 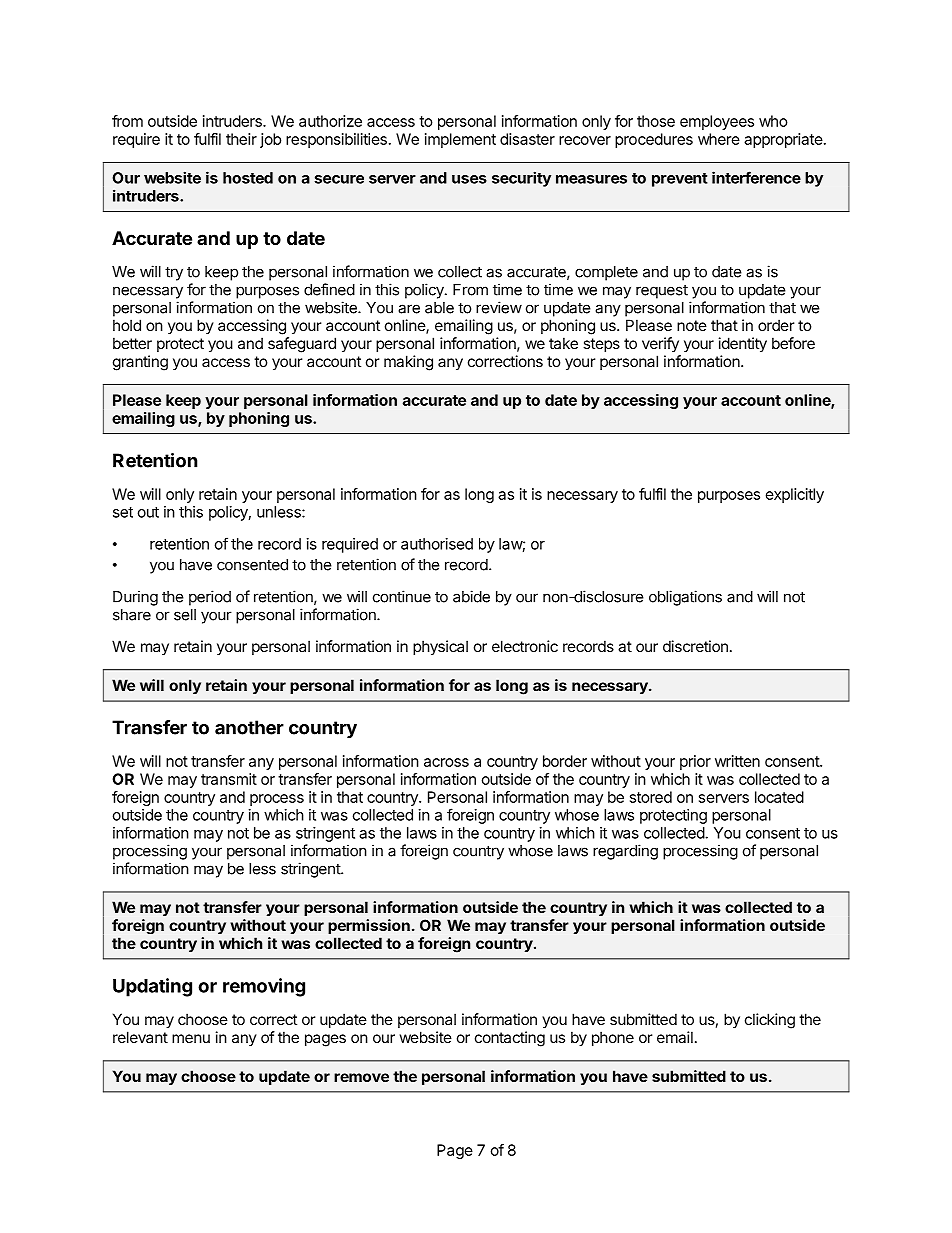 What do you see at coordinates (685, 598) in the screenshot?
I see `obligations` at bounding box center [685, 598].
